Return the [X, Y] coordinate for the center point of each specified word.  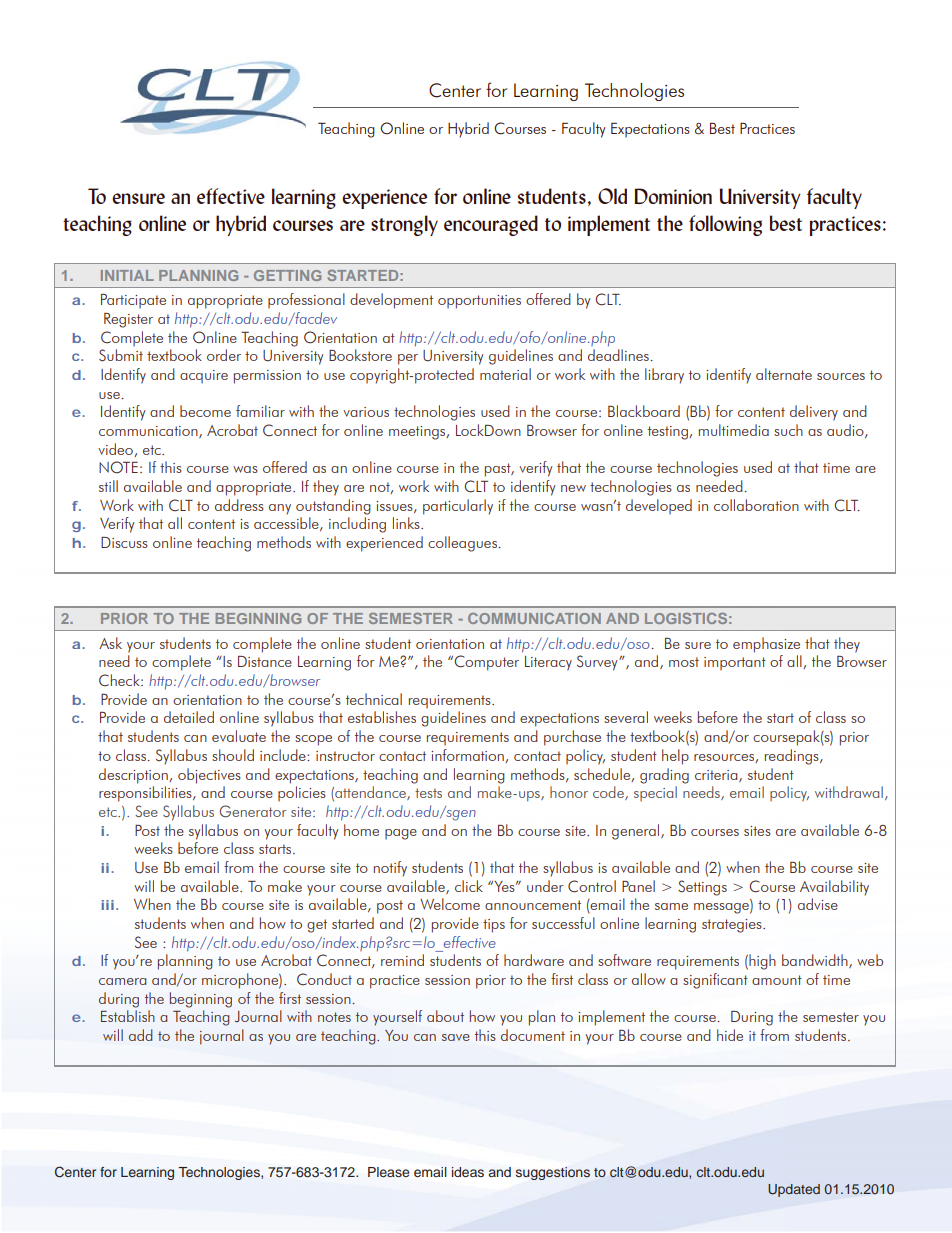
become [205, 411]
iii [108, 905]
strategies [733, 926]
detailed [189, 717]
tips [494, 926]
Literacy [548, 663]
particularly [458, 507]
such [788, 430]
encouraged [491, 225]
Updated [794, 1190]
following [725, 225]
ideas [468, 1172]
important [735, 663]
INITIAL [127, 275]
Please [388, 1172]
